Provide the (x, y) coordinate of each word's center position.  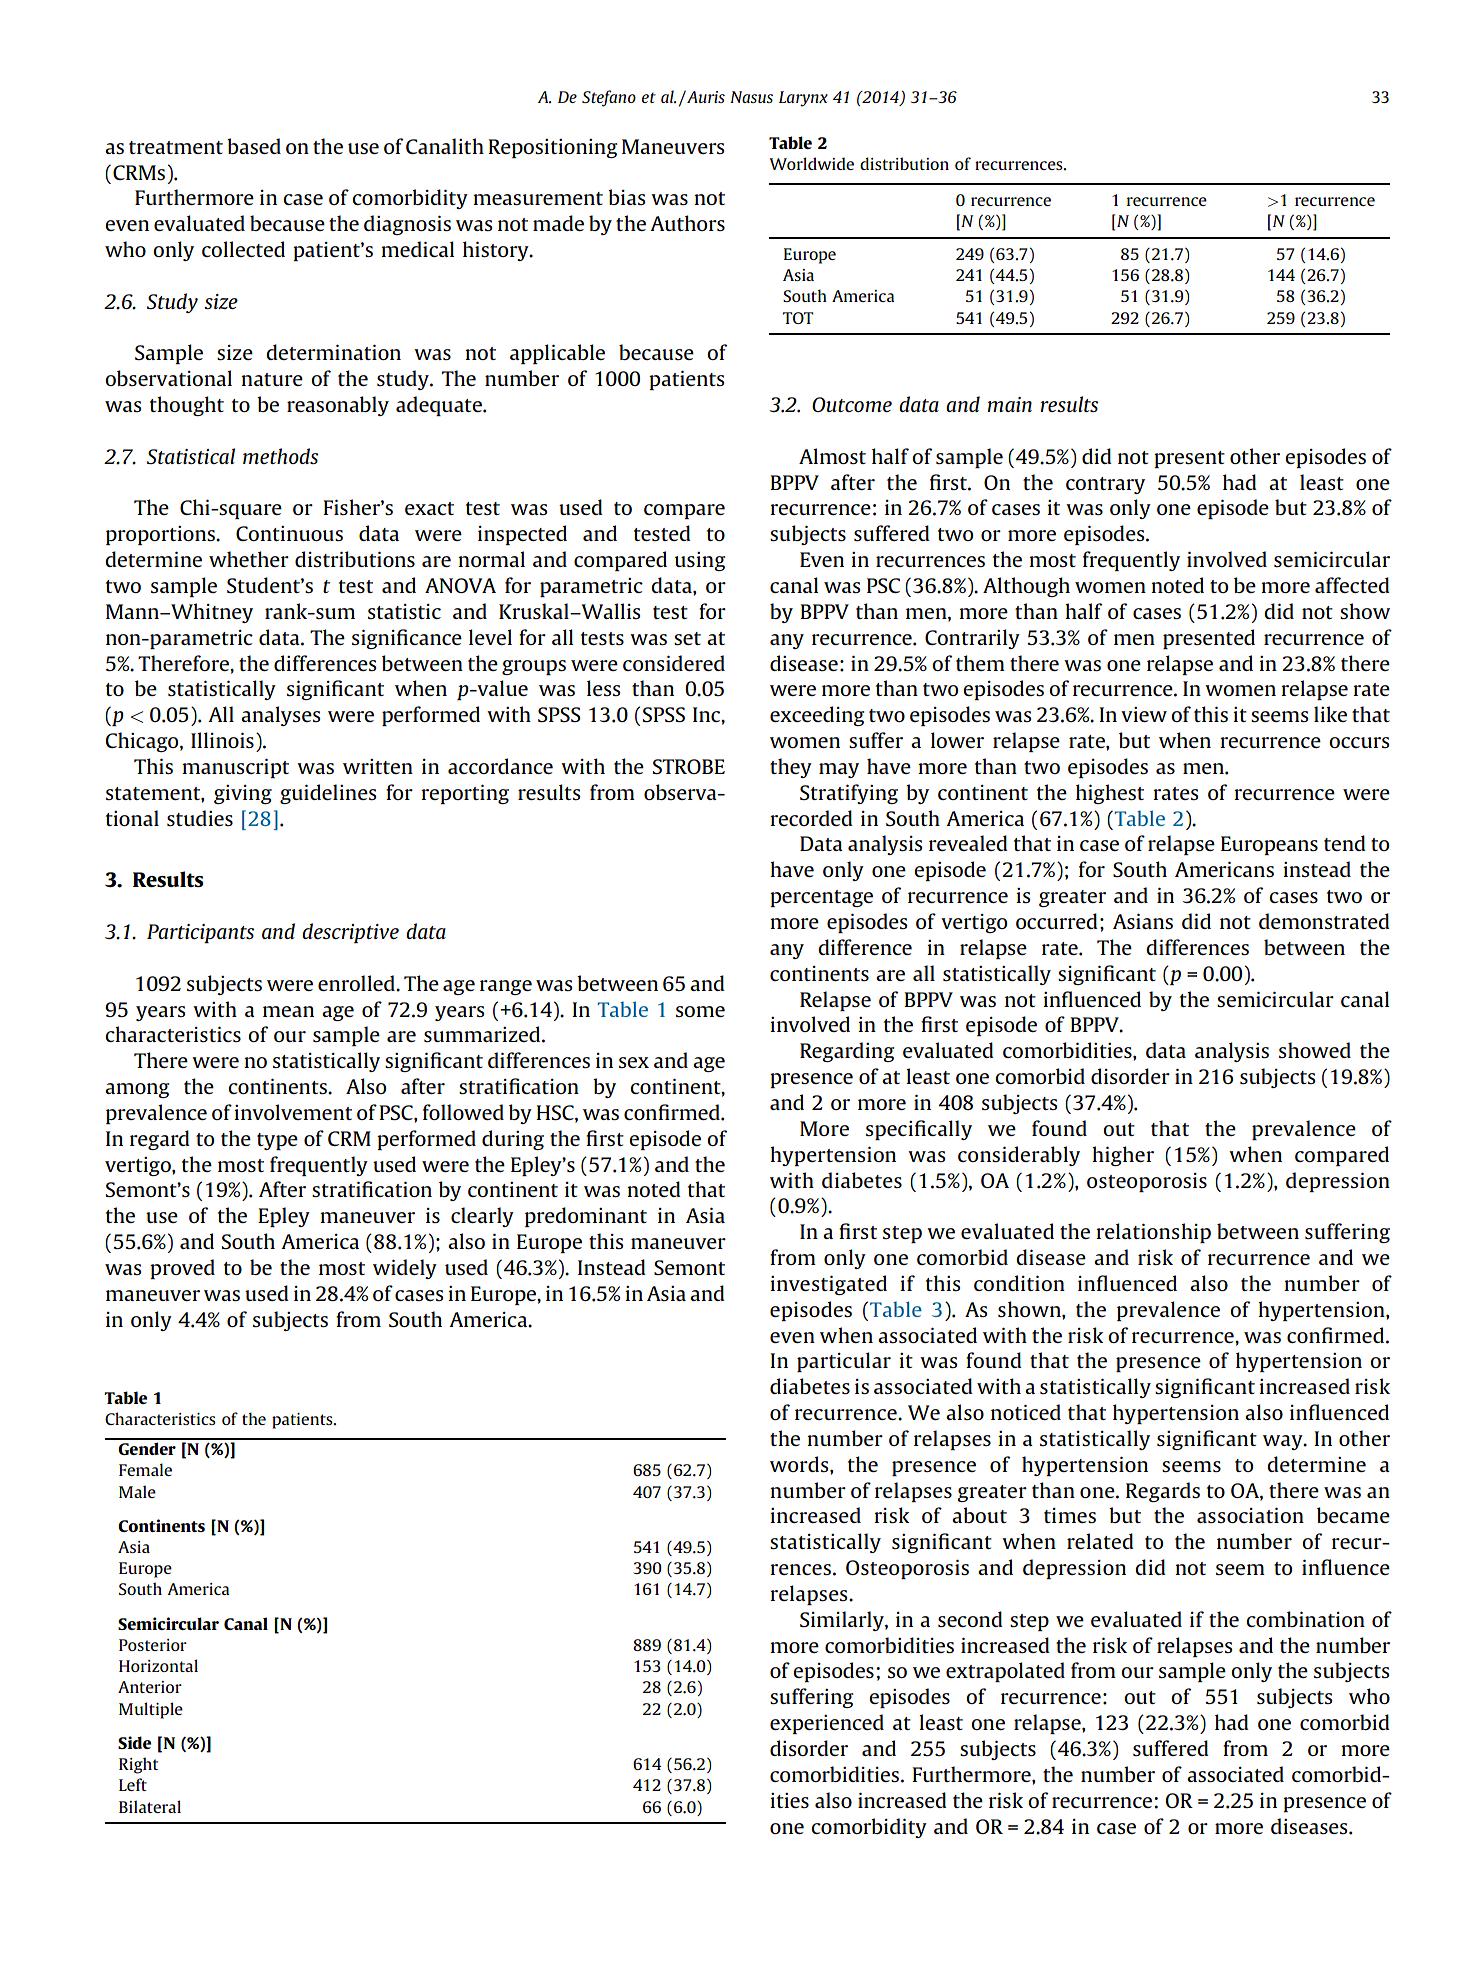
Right (138, 1765)
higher (1123, 1156)
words (800, 1464)
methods (281, 456)
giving (243, 794)
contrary (1105, 485)
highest (1110, 794)
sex (634, 1062)
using (700, 561)
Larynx (803, 99)
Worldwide (812, 163)
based (254, 146)
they (791, 768)
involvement (293, 1112)
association (1250, 1515)
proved (182, 1269)
